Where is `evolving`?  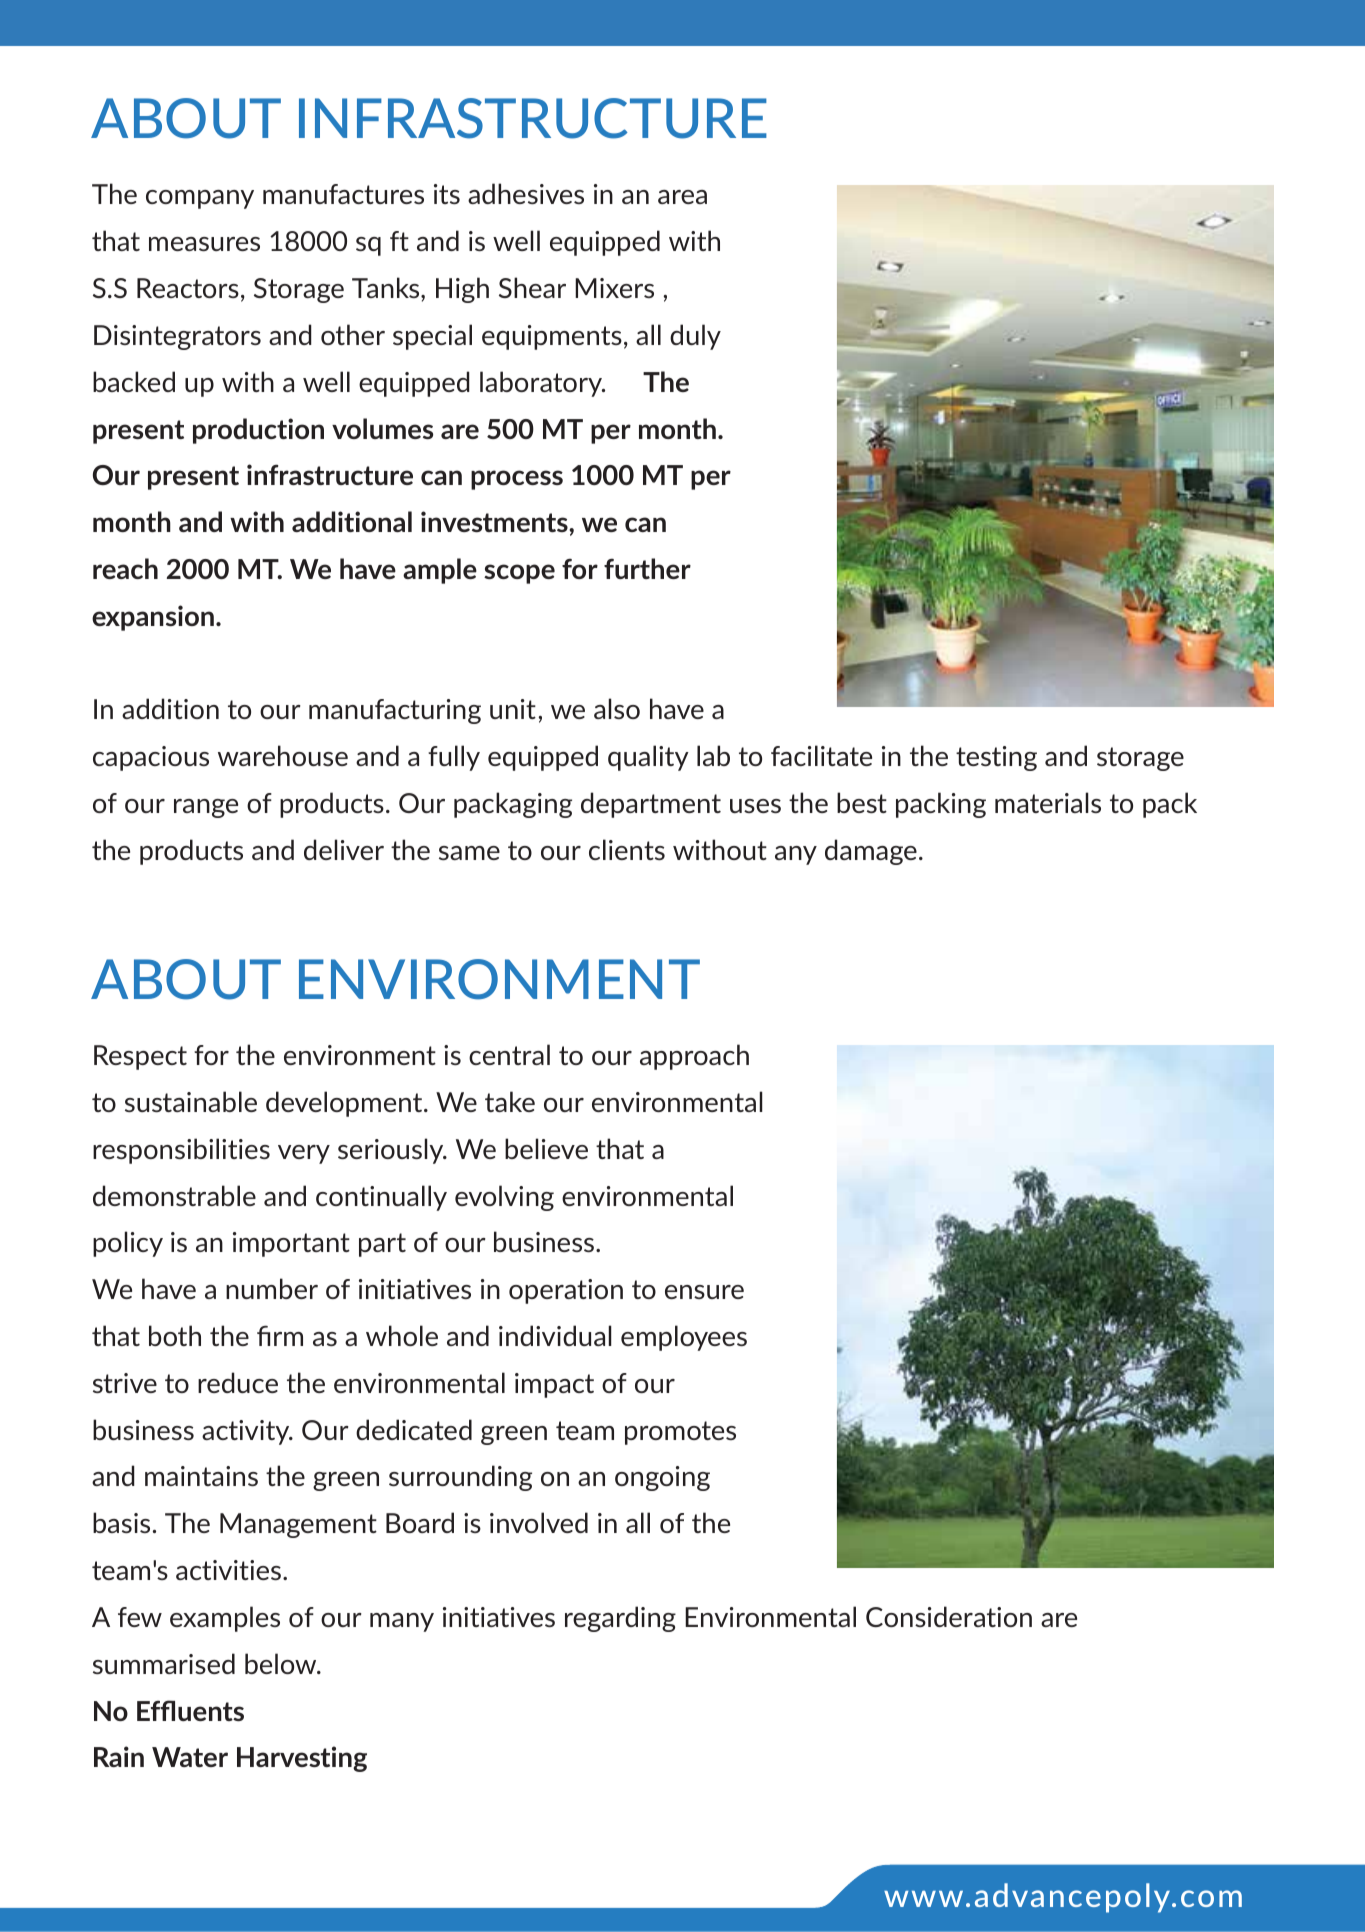 evolving is located at coordinates (504, 1198).
